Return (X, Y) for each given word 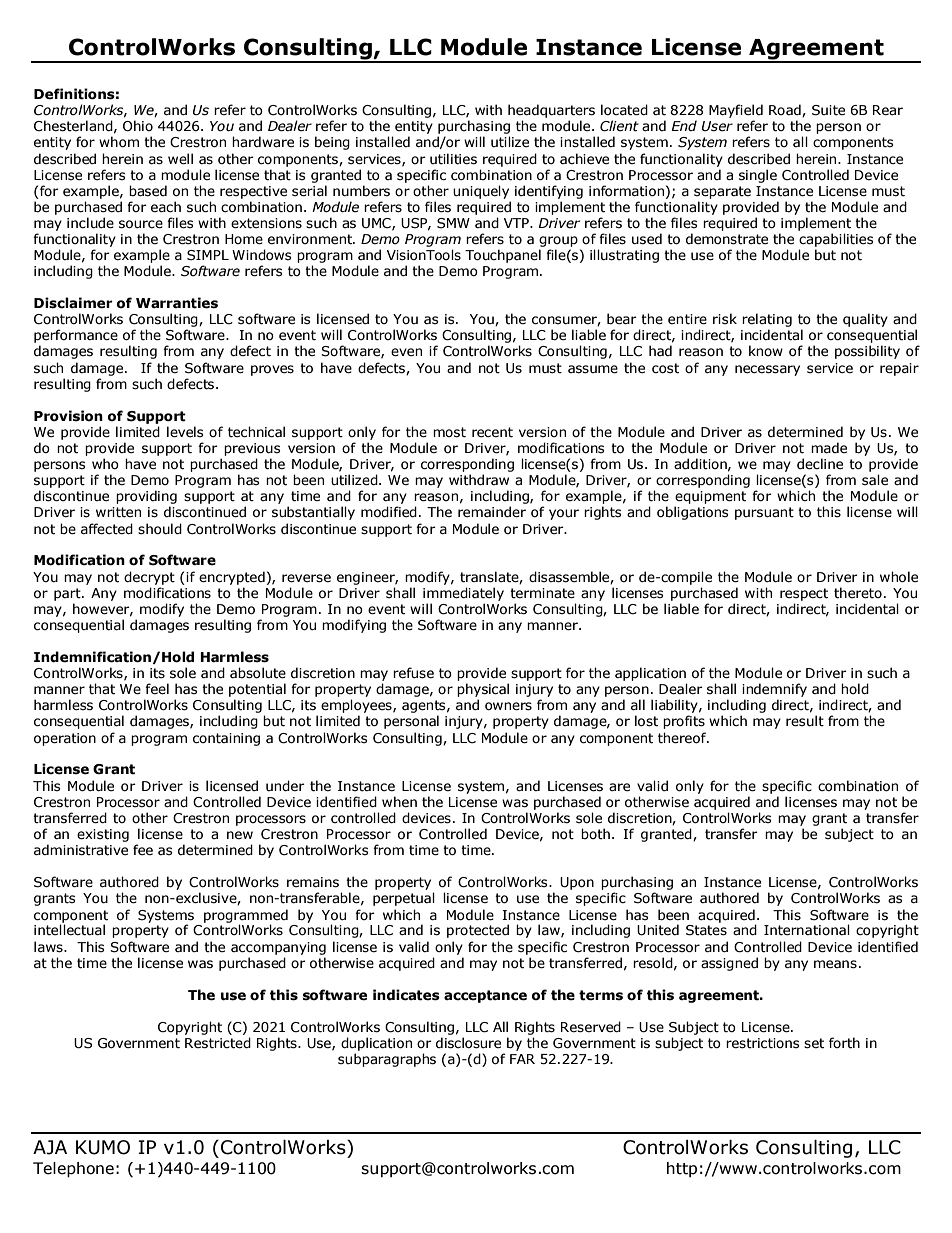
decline (820, 464)
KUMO (103, 1147)
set (814, 1043)
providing (146, 497)
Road (786, 110)
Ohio (138, 126)
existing (103, 835)
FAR (522, 1059)
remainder (492, 512)
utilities (453, 159)
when (399, 801)
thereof (683, 738)
